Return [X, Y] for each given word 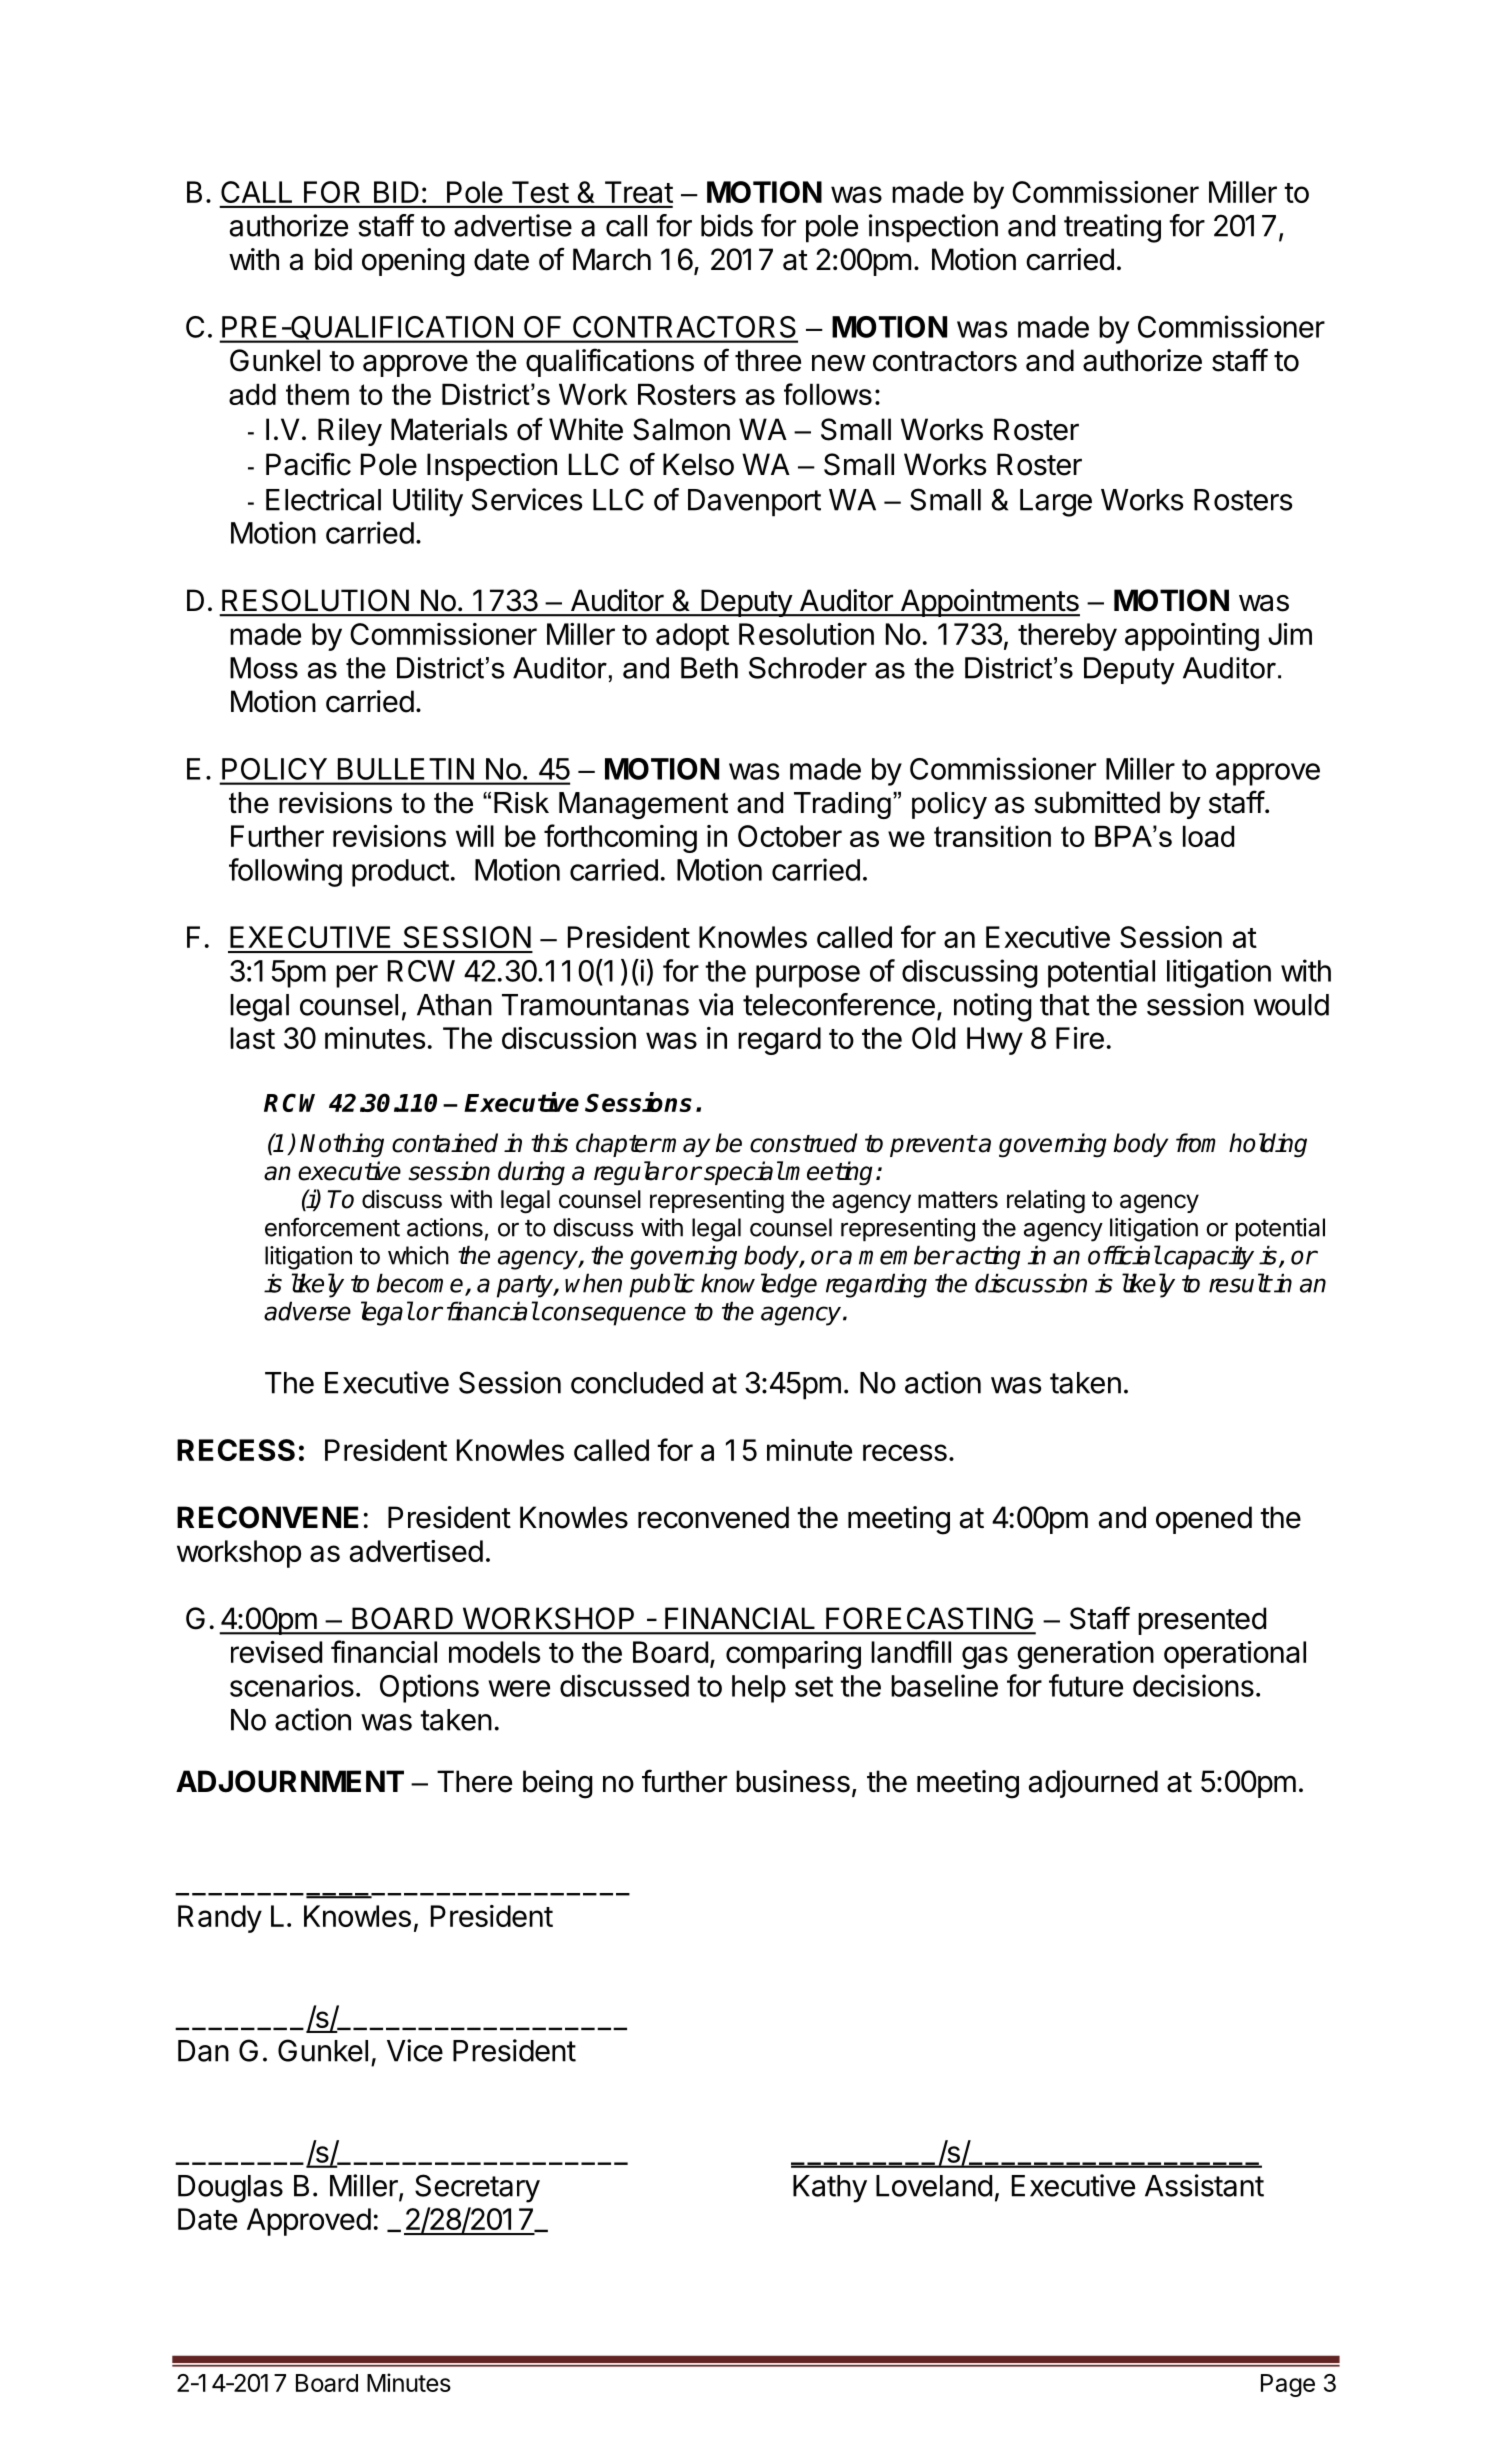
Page [1288, 2385]
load [1208, 836]
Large [1056, 503]
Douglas [230, 2189]
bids [727, 225]
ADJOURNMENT [290, 1781]
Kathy [830, 2189]
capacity [1209, 1257]
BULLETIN [406, 769]
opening [413, 262]
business [793, 1781]
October [790, 836]
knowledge [759, 1285]
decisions [1193, 1685]
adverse [307, 1311]
